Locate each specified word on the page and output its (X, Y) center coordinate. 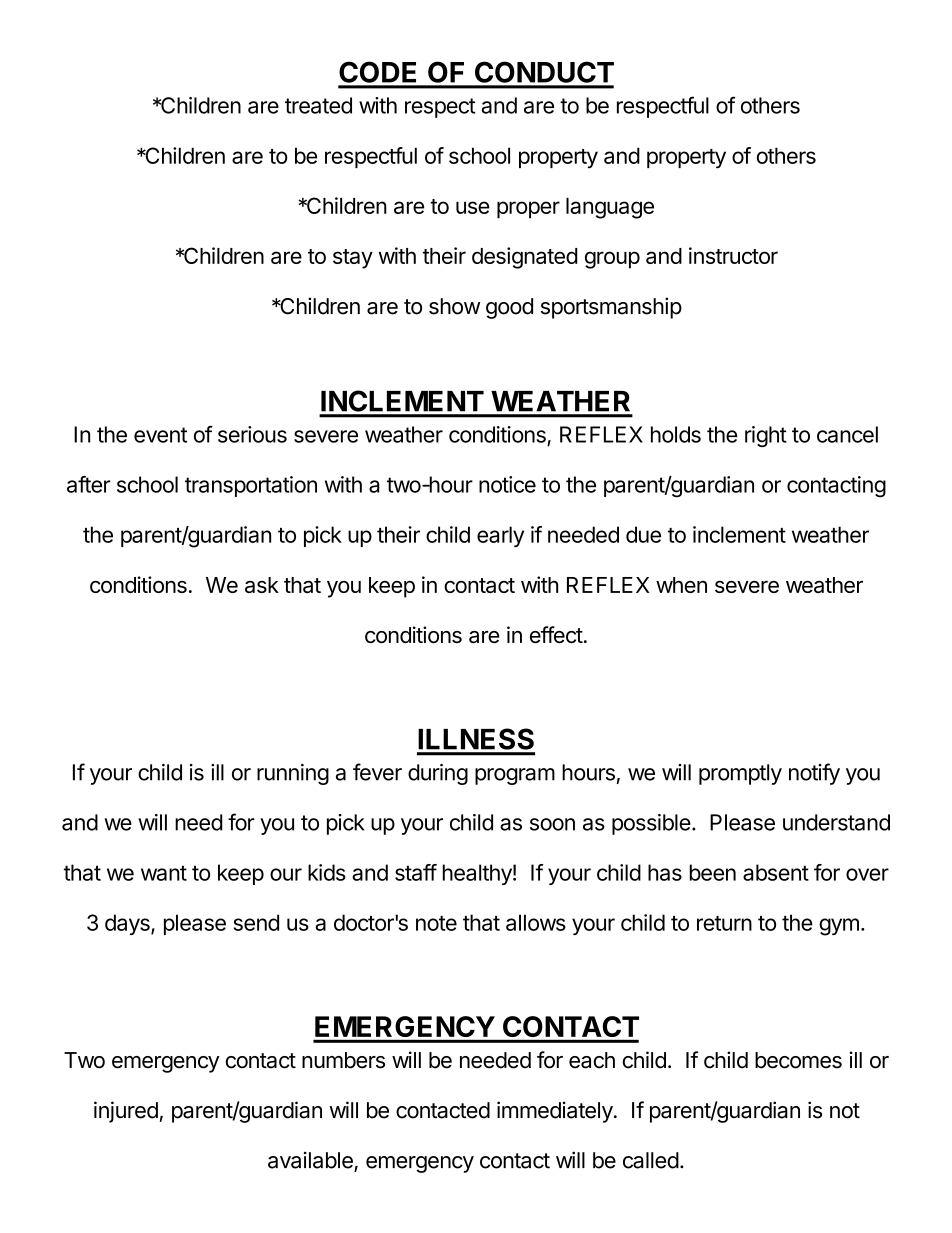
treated (318, 105)
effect (556, 634)
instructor (733, 255)
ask (262, 585)
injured (126, 1112)
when (681, 585)
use (473, 207)
